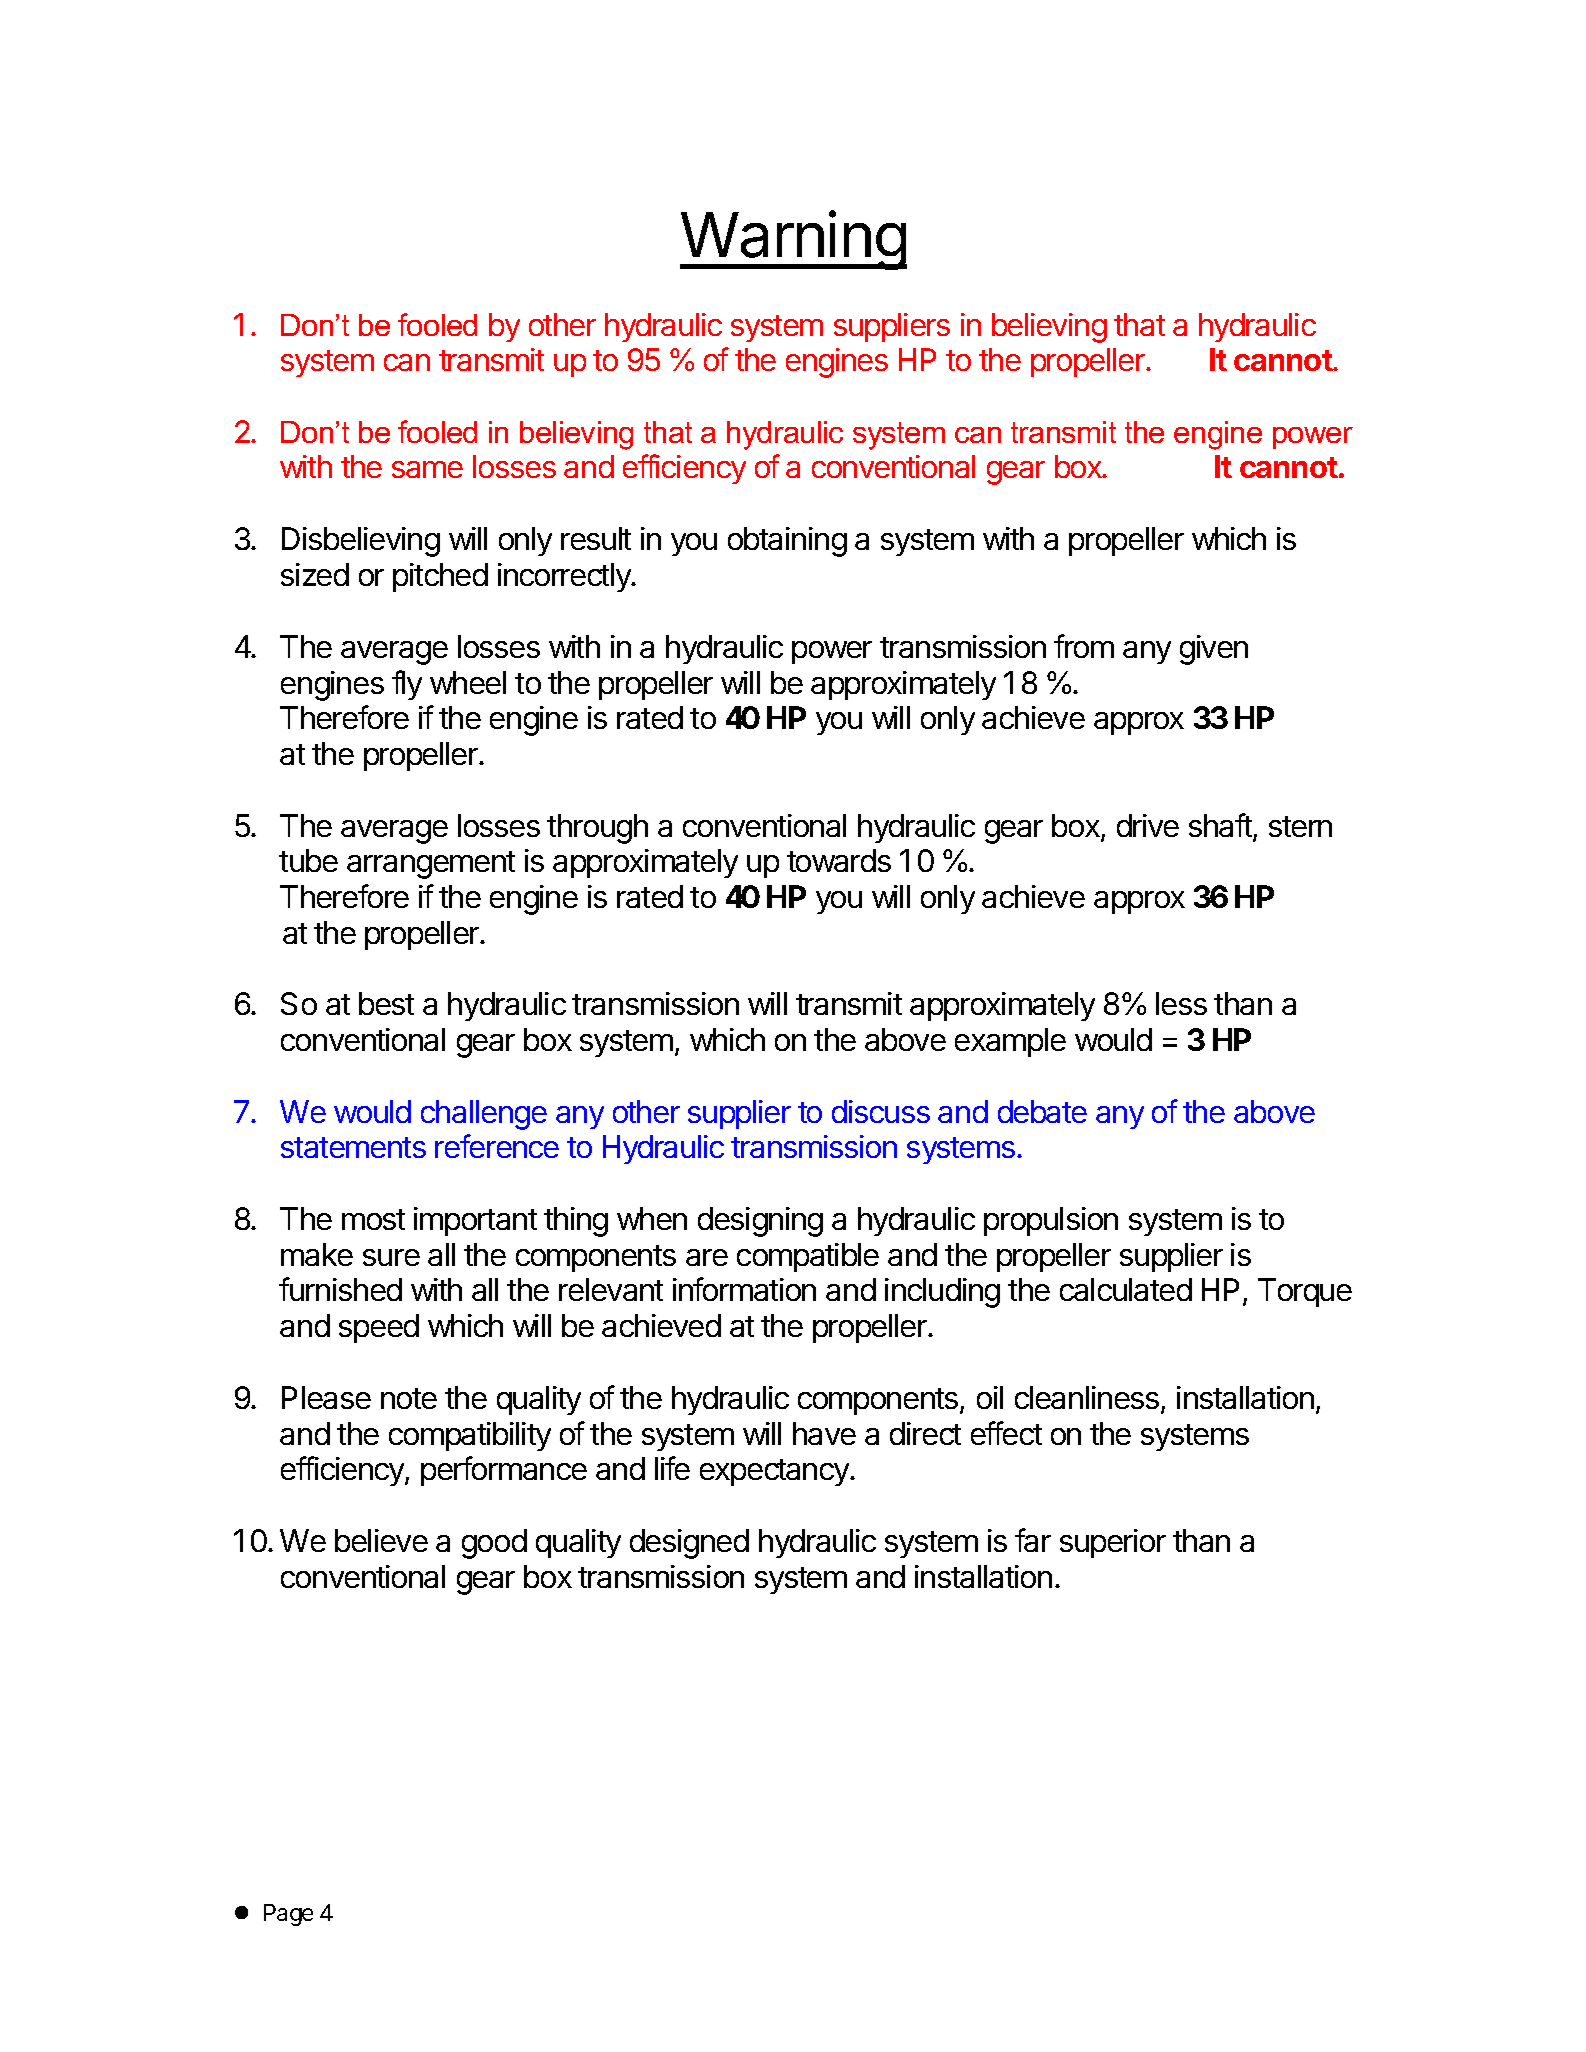 This image has width=1586, height=2052. What do you see at coordinates (1181, 1003) in the image?
I see `less` at bounding box center [1181, 1003].
